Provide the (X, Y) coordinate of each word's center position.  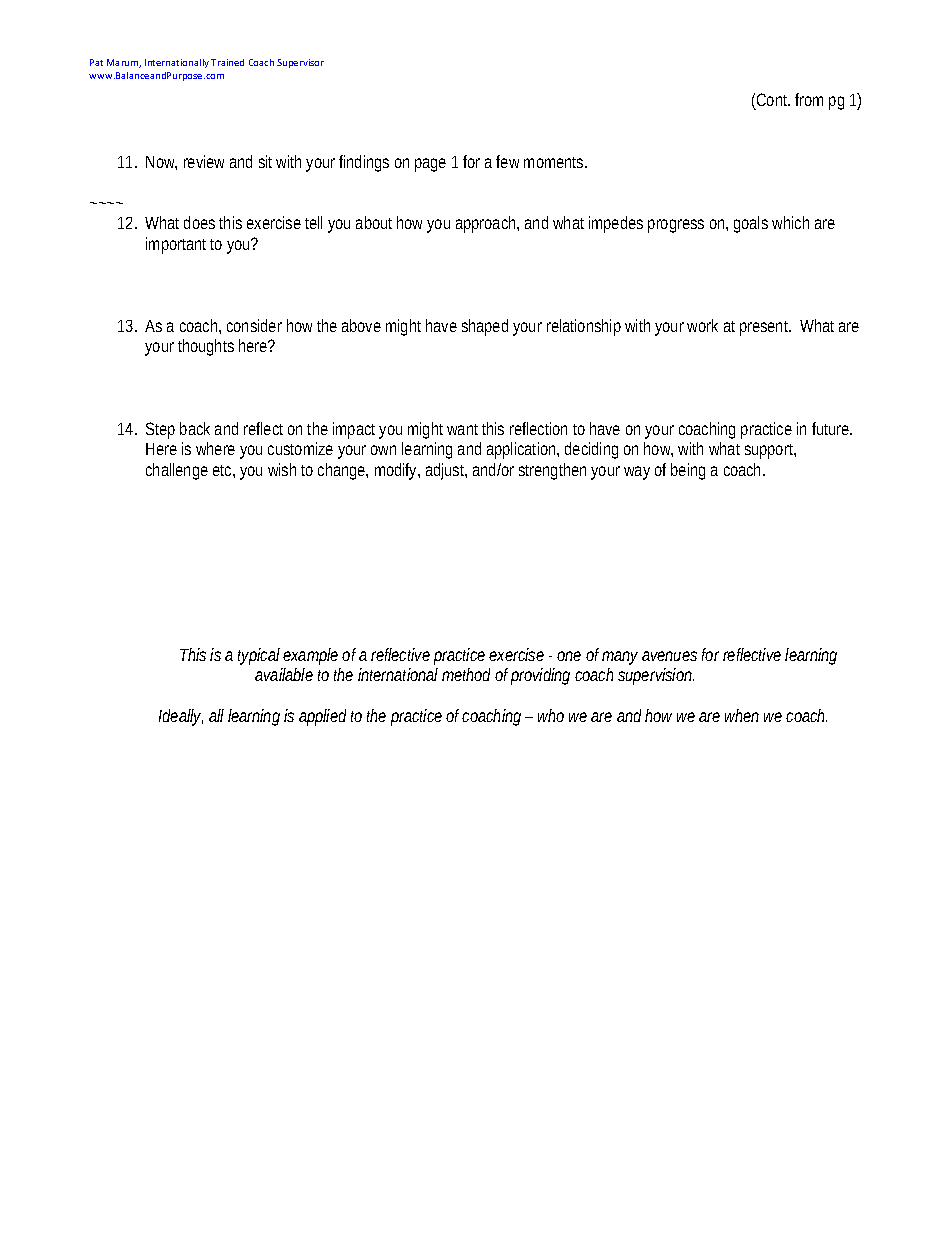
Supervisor (300, 63)
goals (751, 224)
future (832, 428)
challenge (177, 471)
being (688, 471)
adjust (446, 471)
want (462, 429)
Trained (227, 62)
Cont (773, 99)
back (195, 428)
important (178, 245)
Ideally (181, 717)
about (374, 222)
